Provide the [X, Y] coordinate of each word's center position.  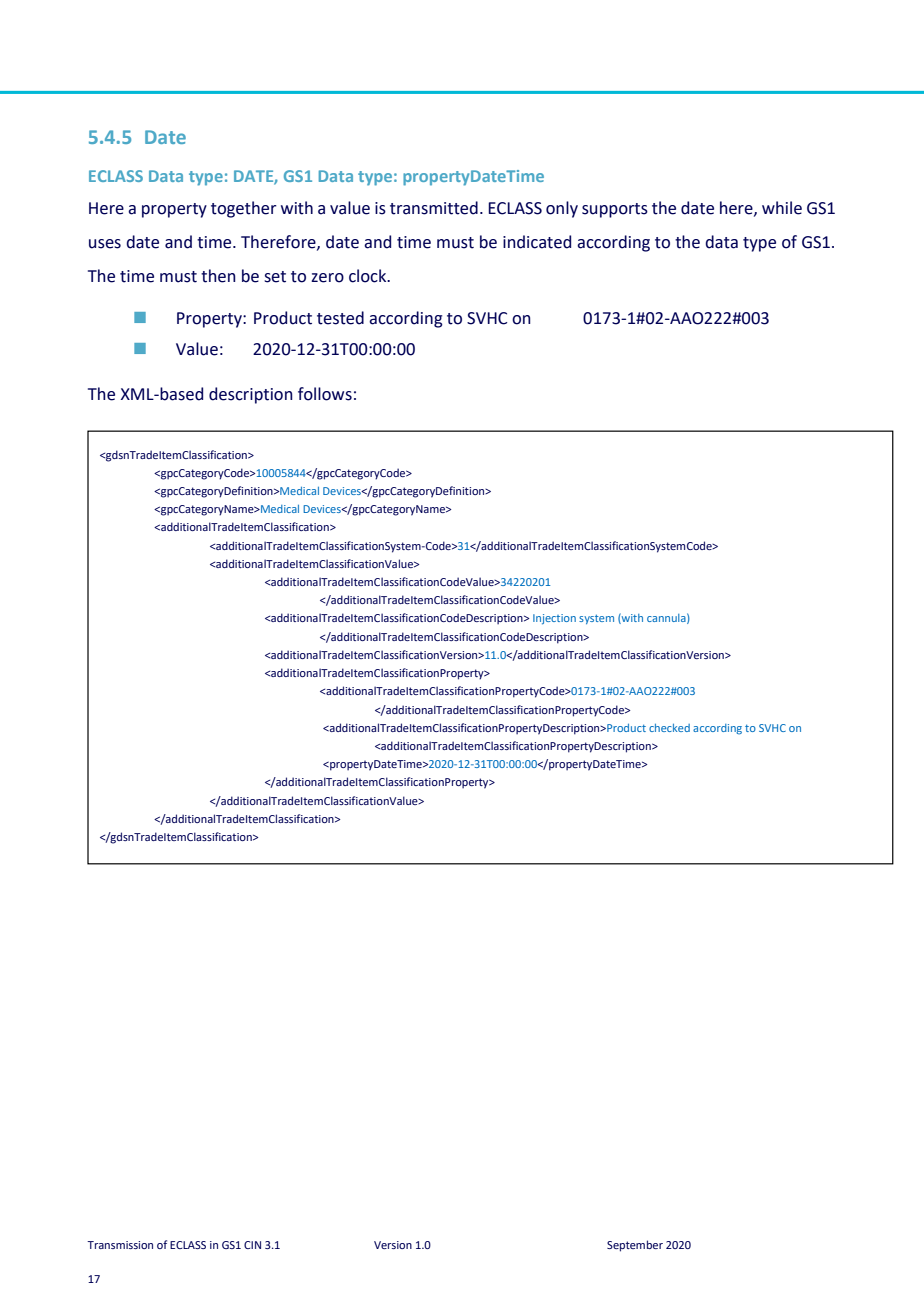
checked [669, 728]
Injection [554, 619]
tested [340, 318]
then [218, 276]
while [782, 208]
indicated [537, 242]
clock [369, 276]
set [275, 277]
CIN [252, 1245]
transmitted [434, 208]
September [635, 1246]
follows [325, 394]
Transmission [120, 1245]
